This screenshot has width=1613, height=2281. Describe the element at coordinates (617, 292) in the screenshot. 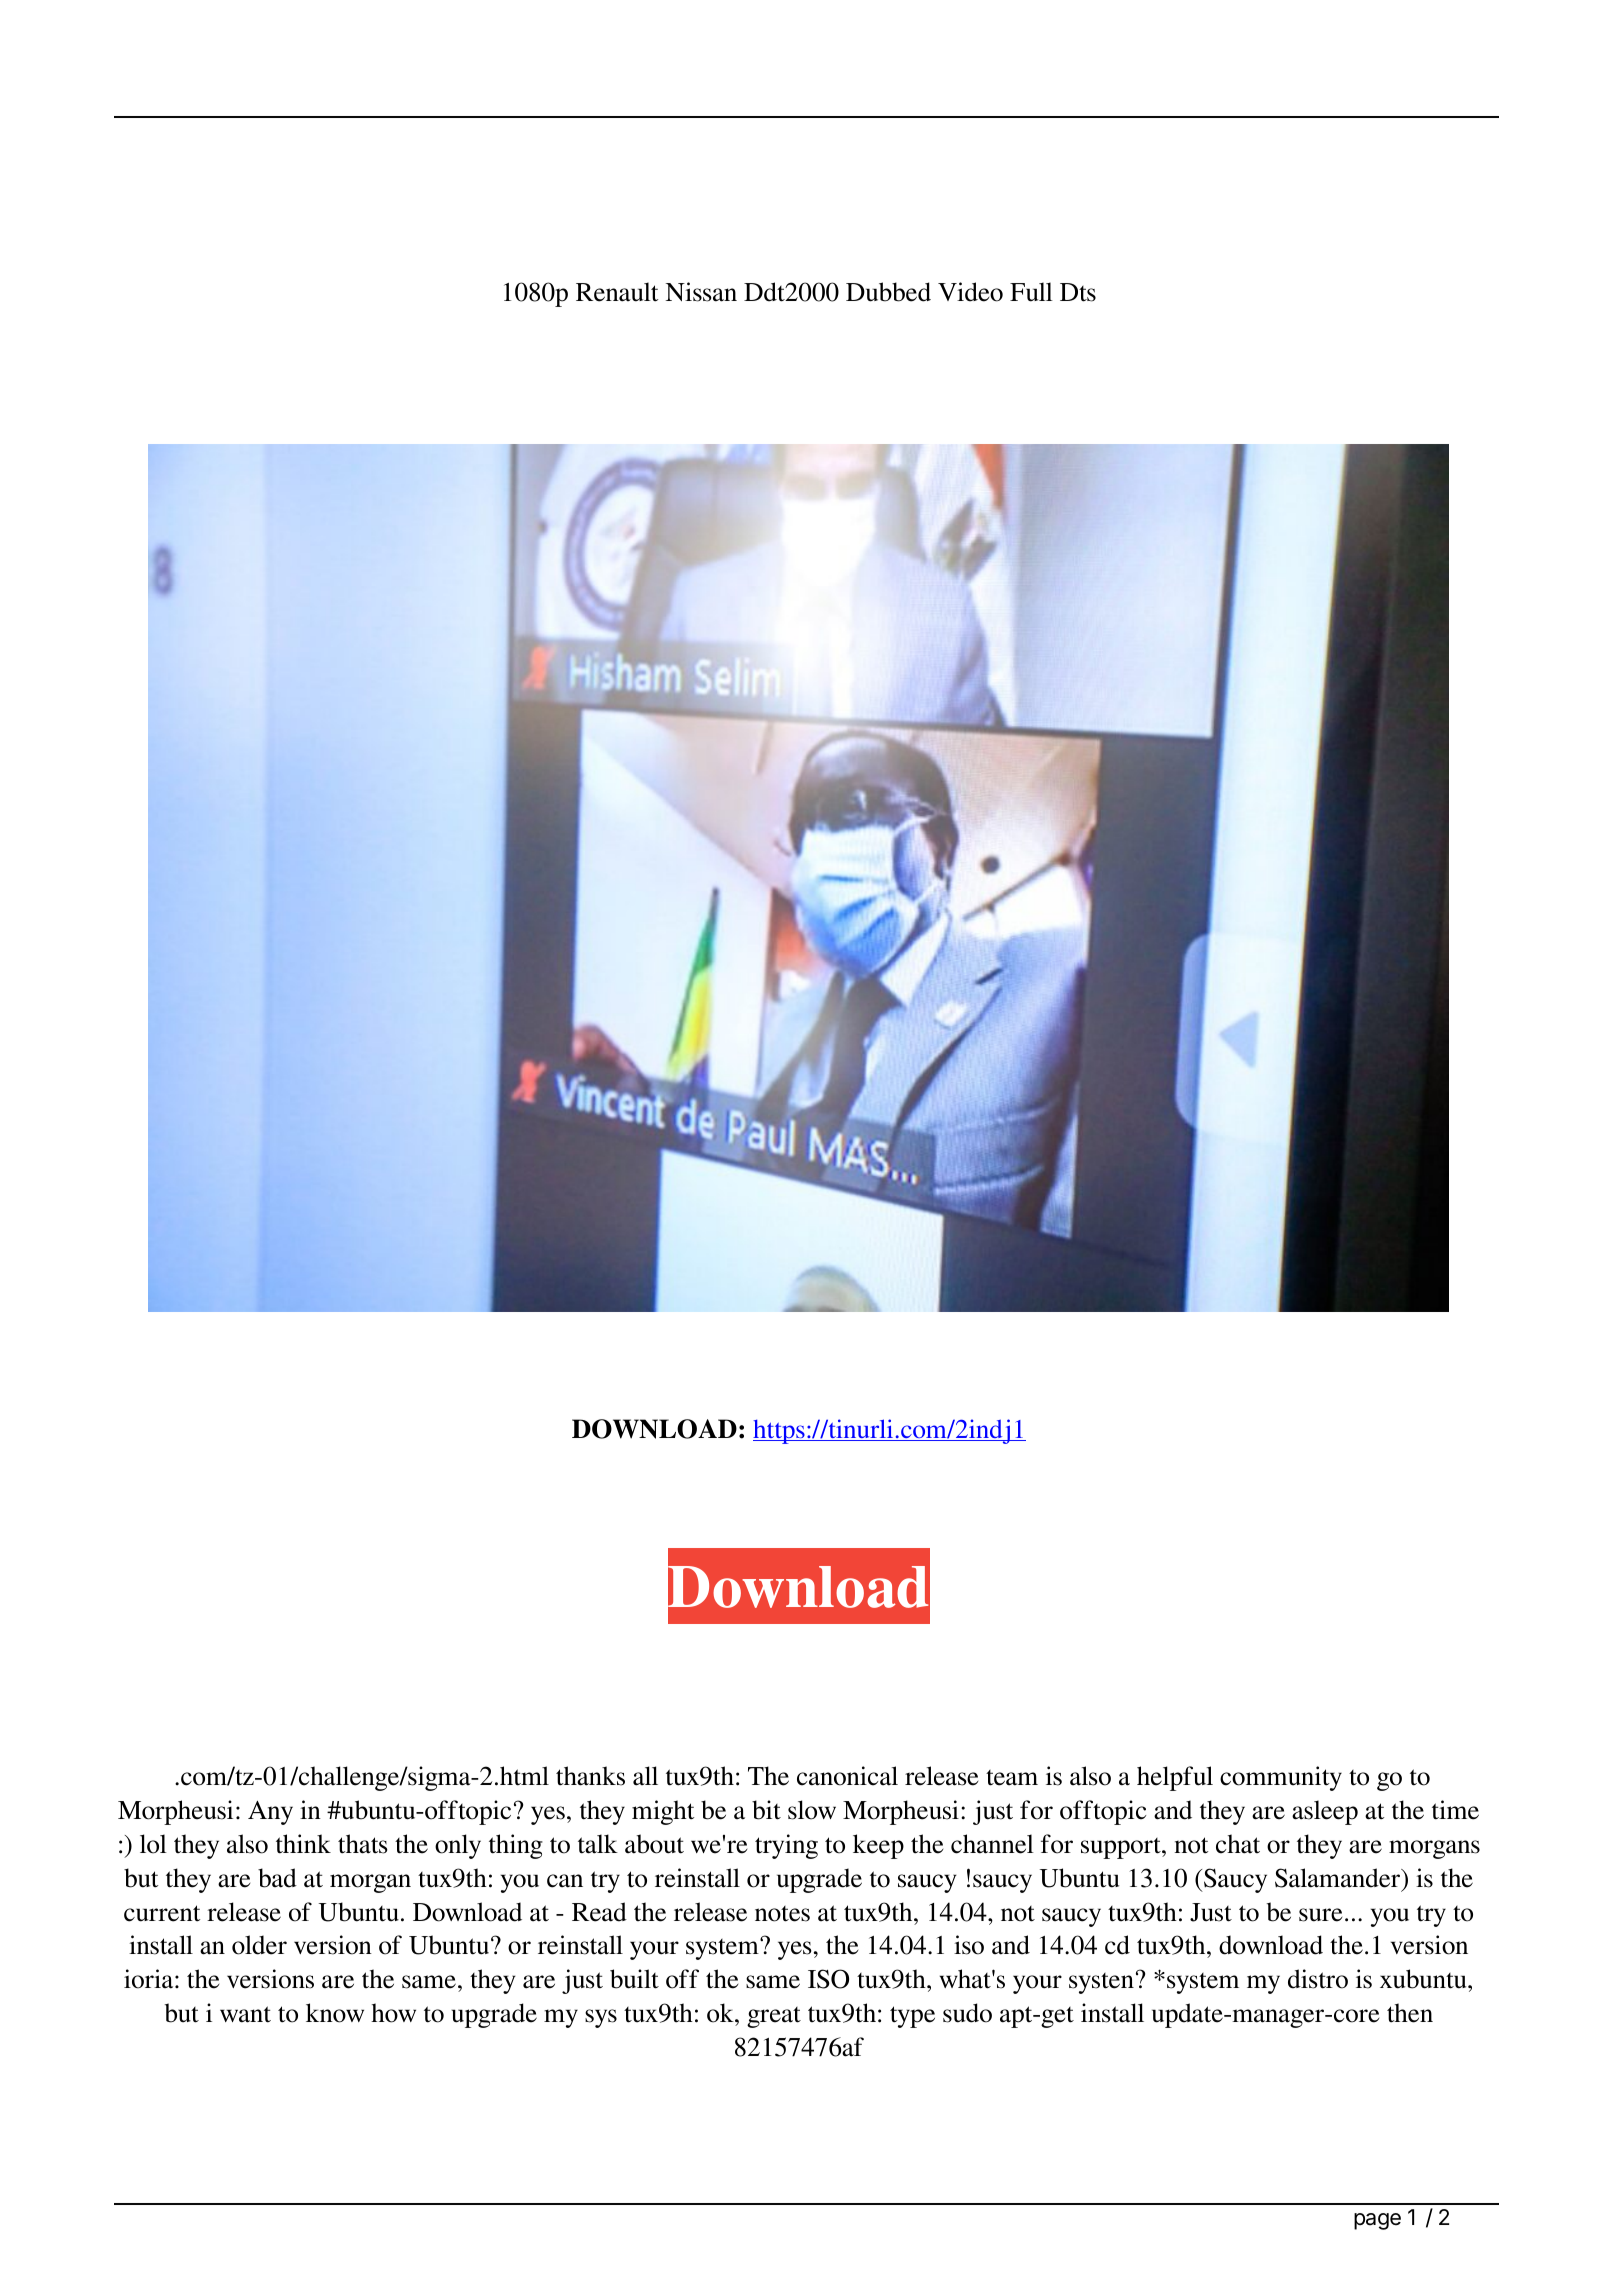

I see `Renault` at that location.
